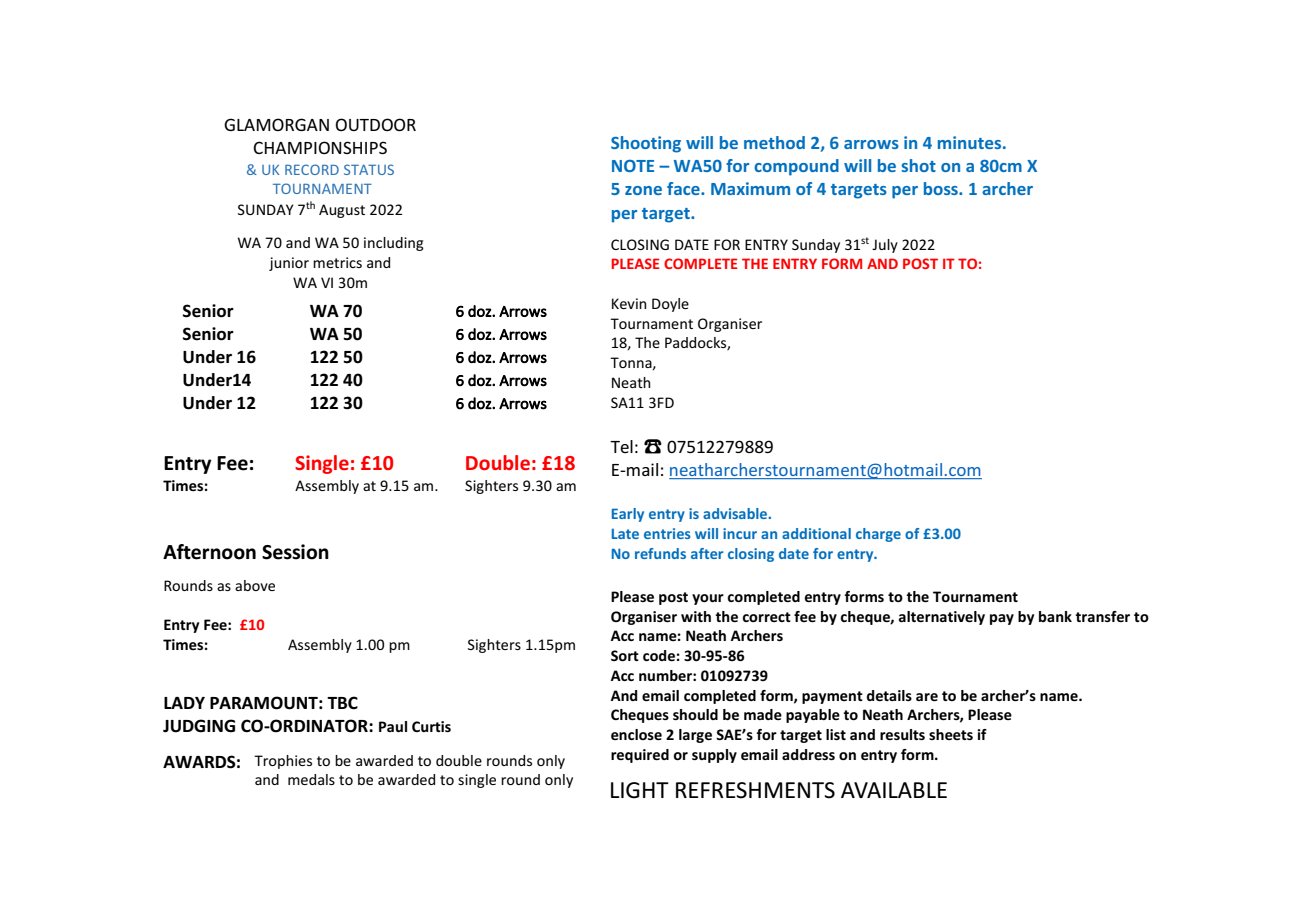  Describe the element at coordinates (320, 147) in the image. I see `CHAMPIONSHIPS` at that location.
